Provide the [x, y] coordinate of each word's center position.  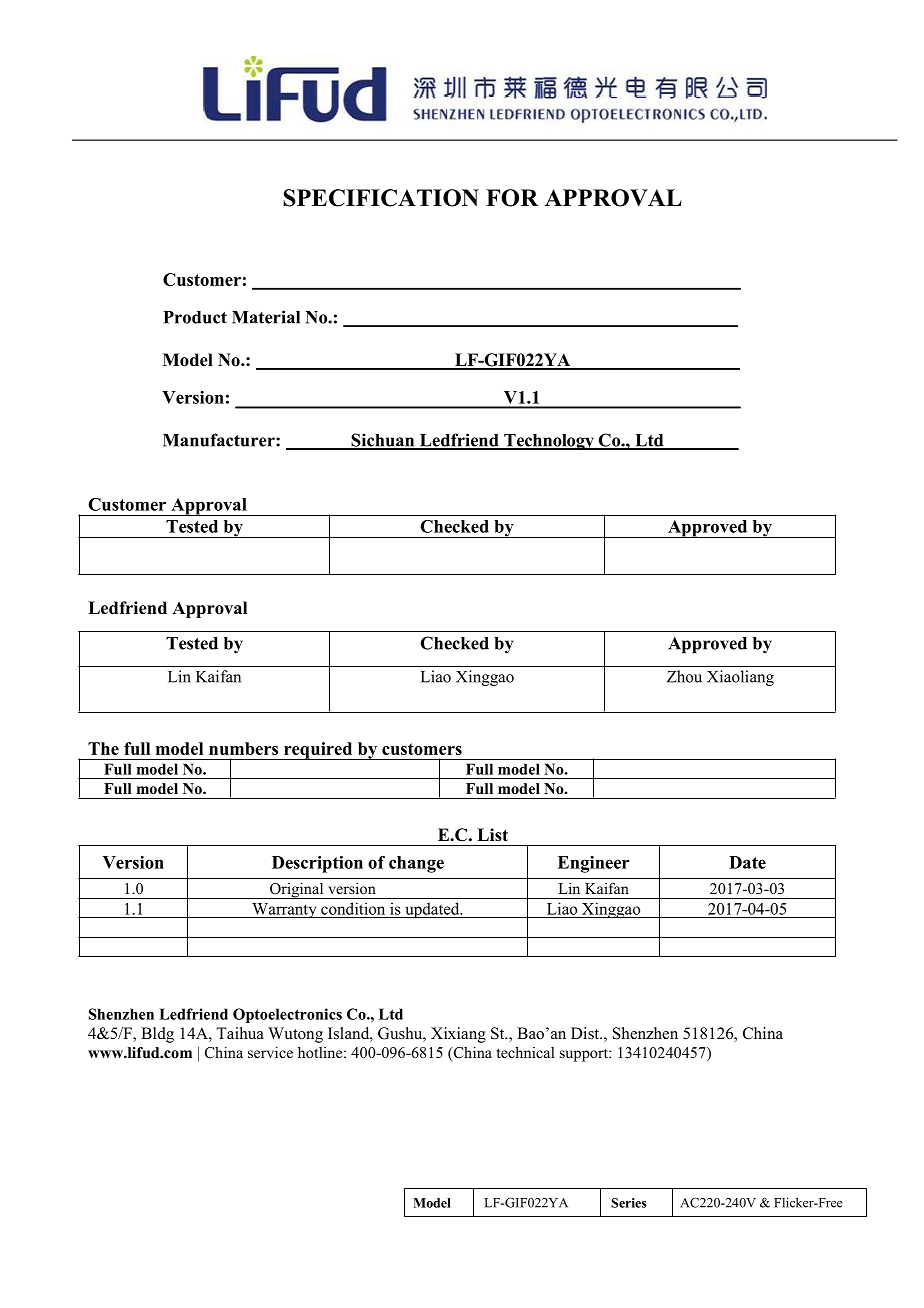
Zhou [684, 676]
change [416, 864]
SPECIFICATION [381, 198]
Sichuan [383, 441]
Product [195, 317]
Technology [549, 442]
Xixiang [458, 1035]
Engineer [593, 864]
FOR [512, 198]
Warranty [284, 910]
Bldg [157, 1035]
